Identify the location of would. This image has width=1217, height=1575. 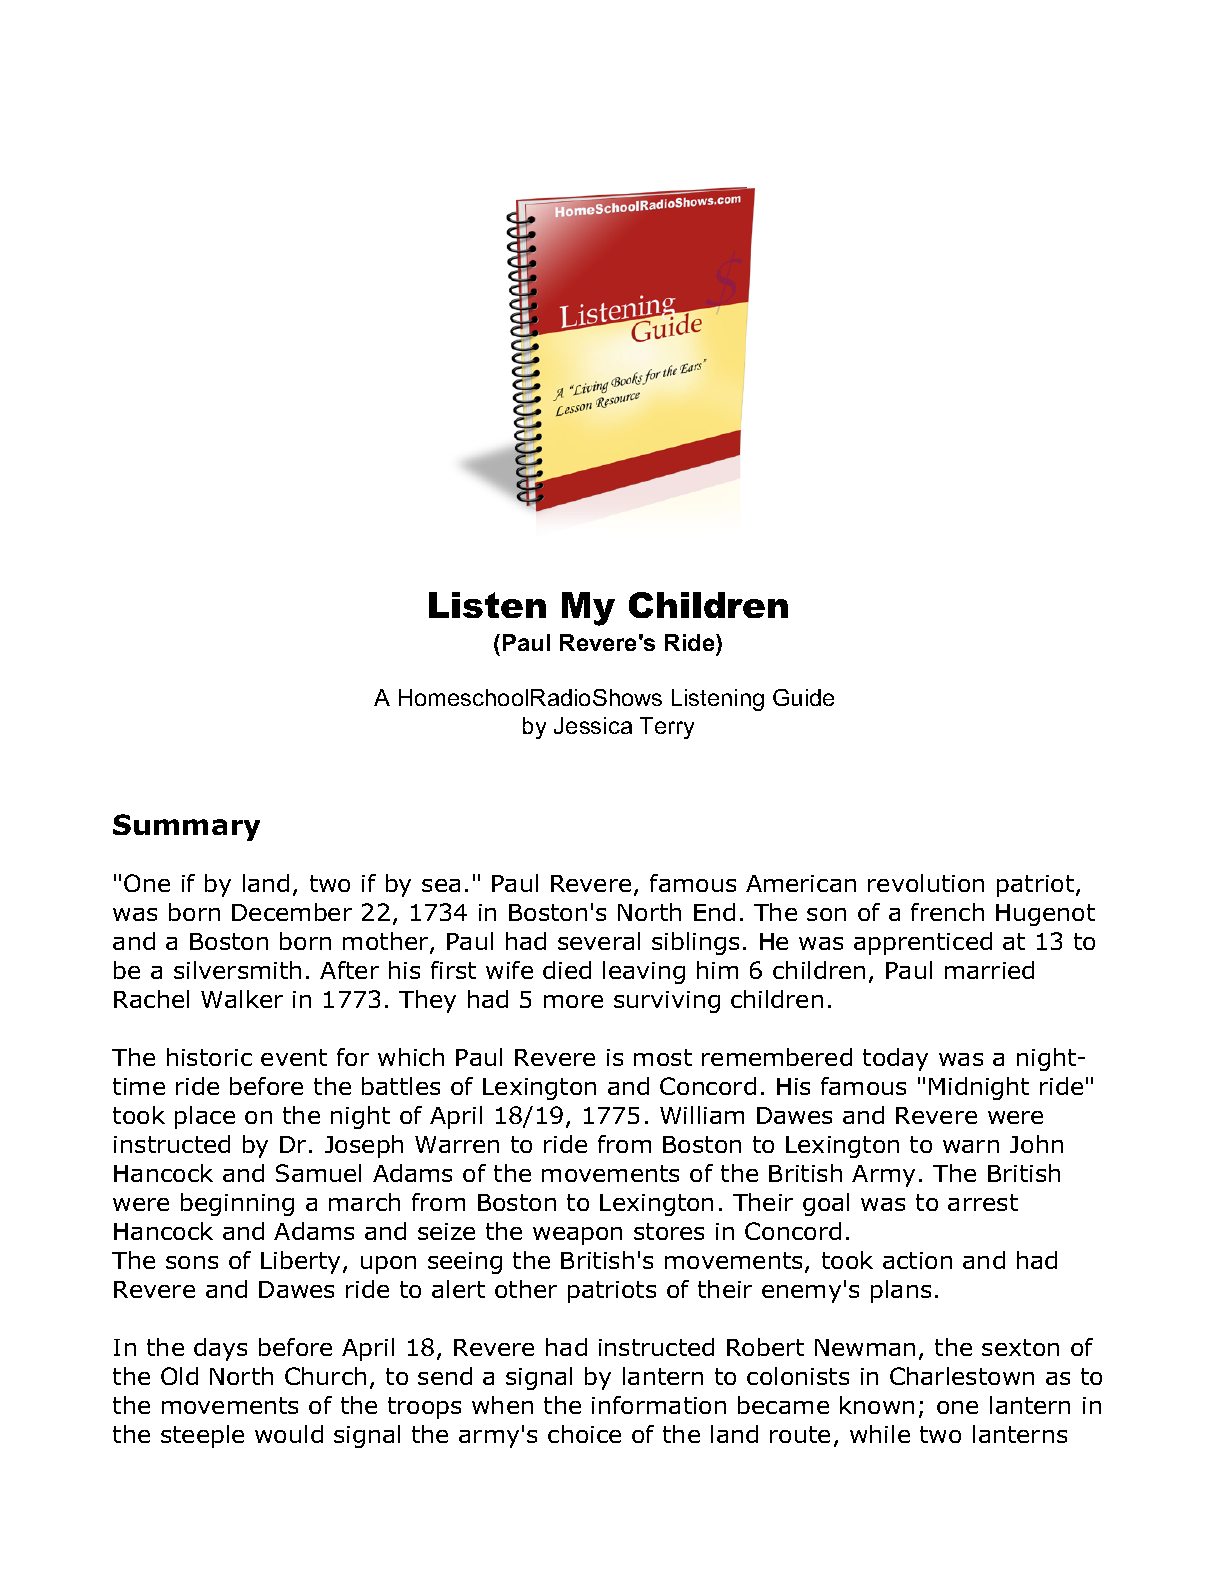
(289, 1434).
